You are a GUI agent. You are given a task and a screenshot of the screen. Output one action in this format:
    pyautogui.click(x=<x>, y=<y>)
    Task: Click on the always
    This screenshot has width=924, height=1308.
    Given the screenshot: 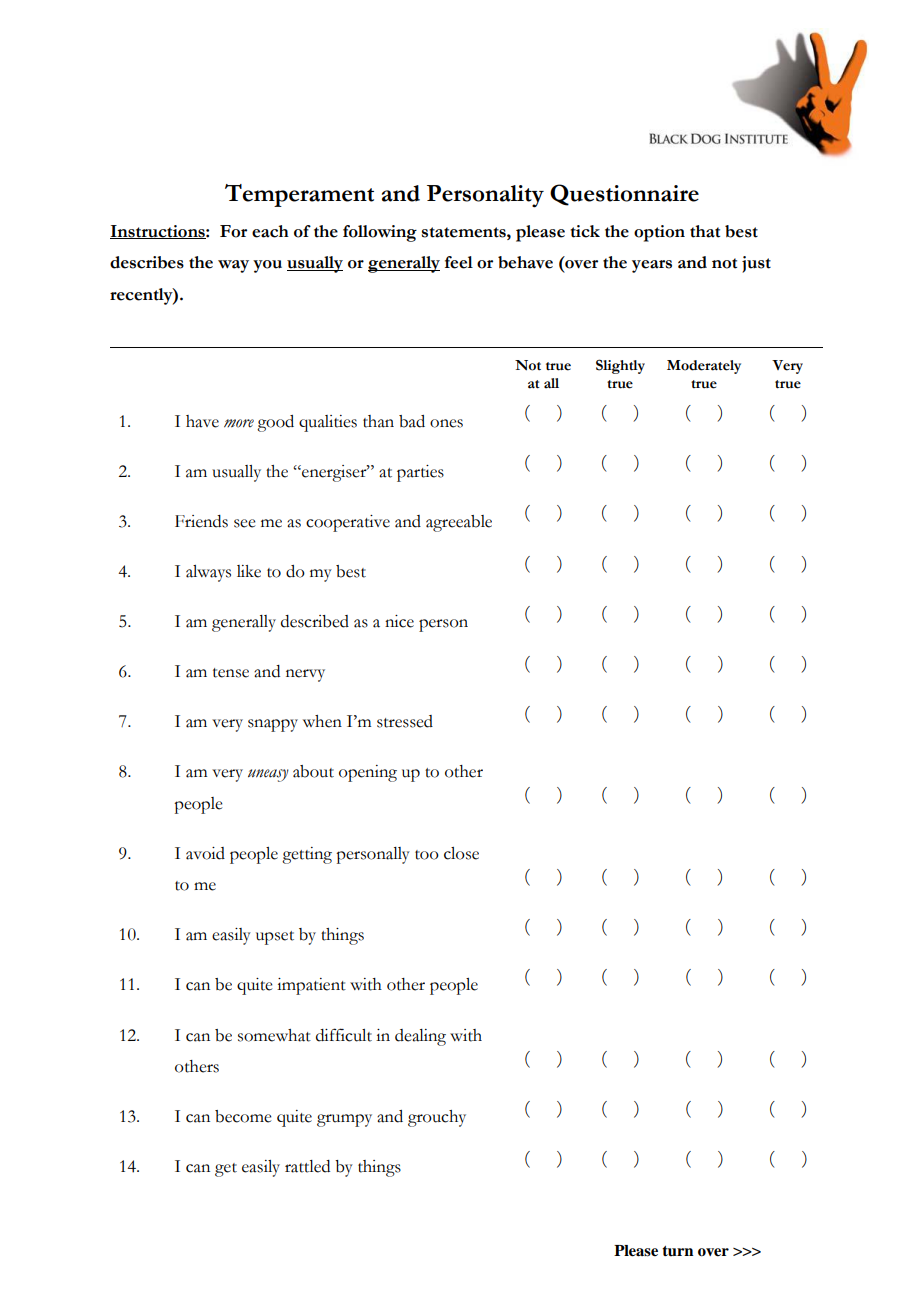 What is the action you would take?
    pyautogui.click(x=208, y=573)
